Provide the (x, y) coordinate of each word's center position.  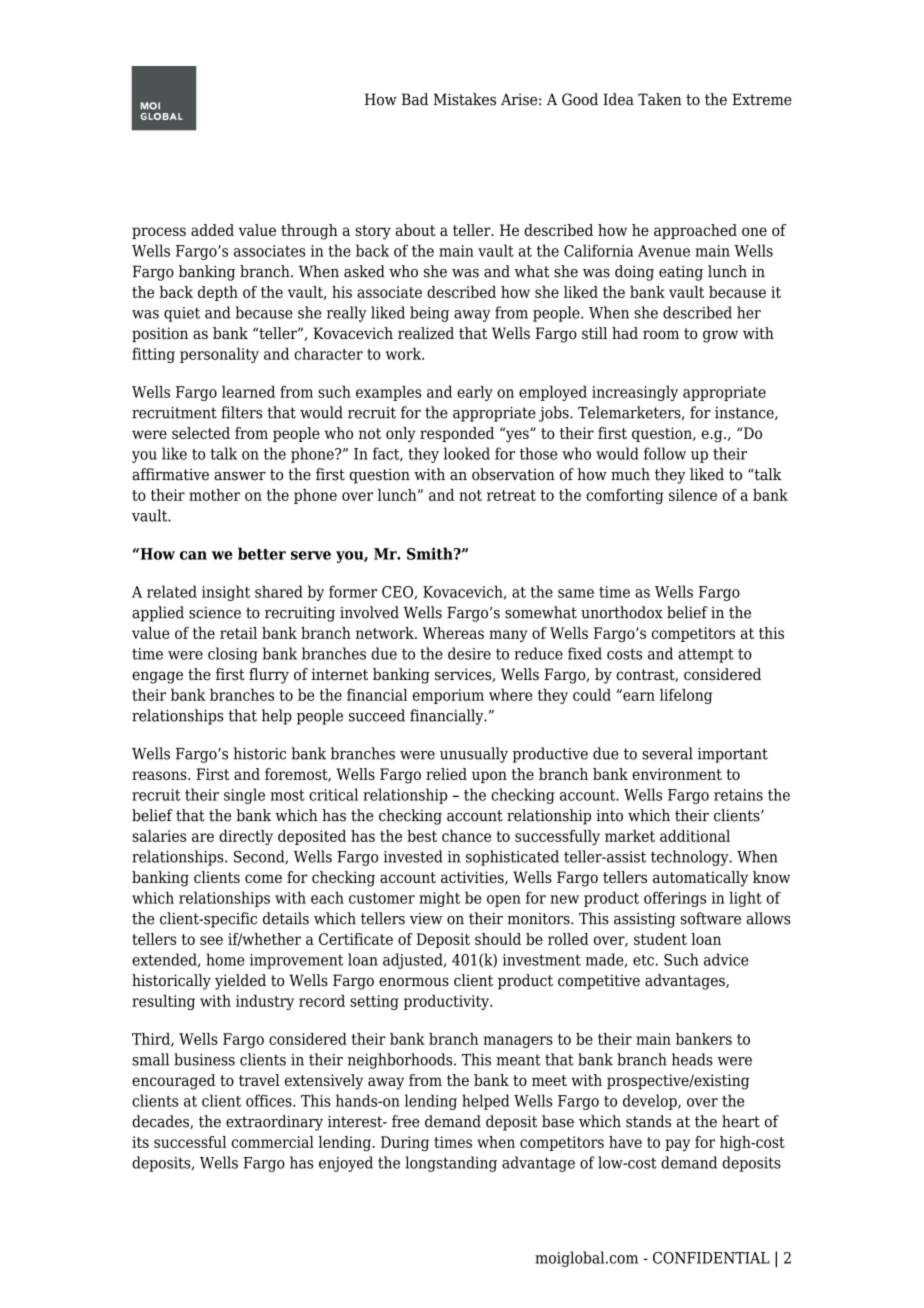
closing (233, 655)
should (498, 939)
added (212, 230)
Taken (660, 99)
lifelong (686, 696)
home (225, 959)
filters (241, 412)
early (475, 393)
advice (726, 959)
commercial (273, 1142)
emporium (448, 696)
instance (745, 413)
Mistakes (465, 99)
